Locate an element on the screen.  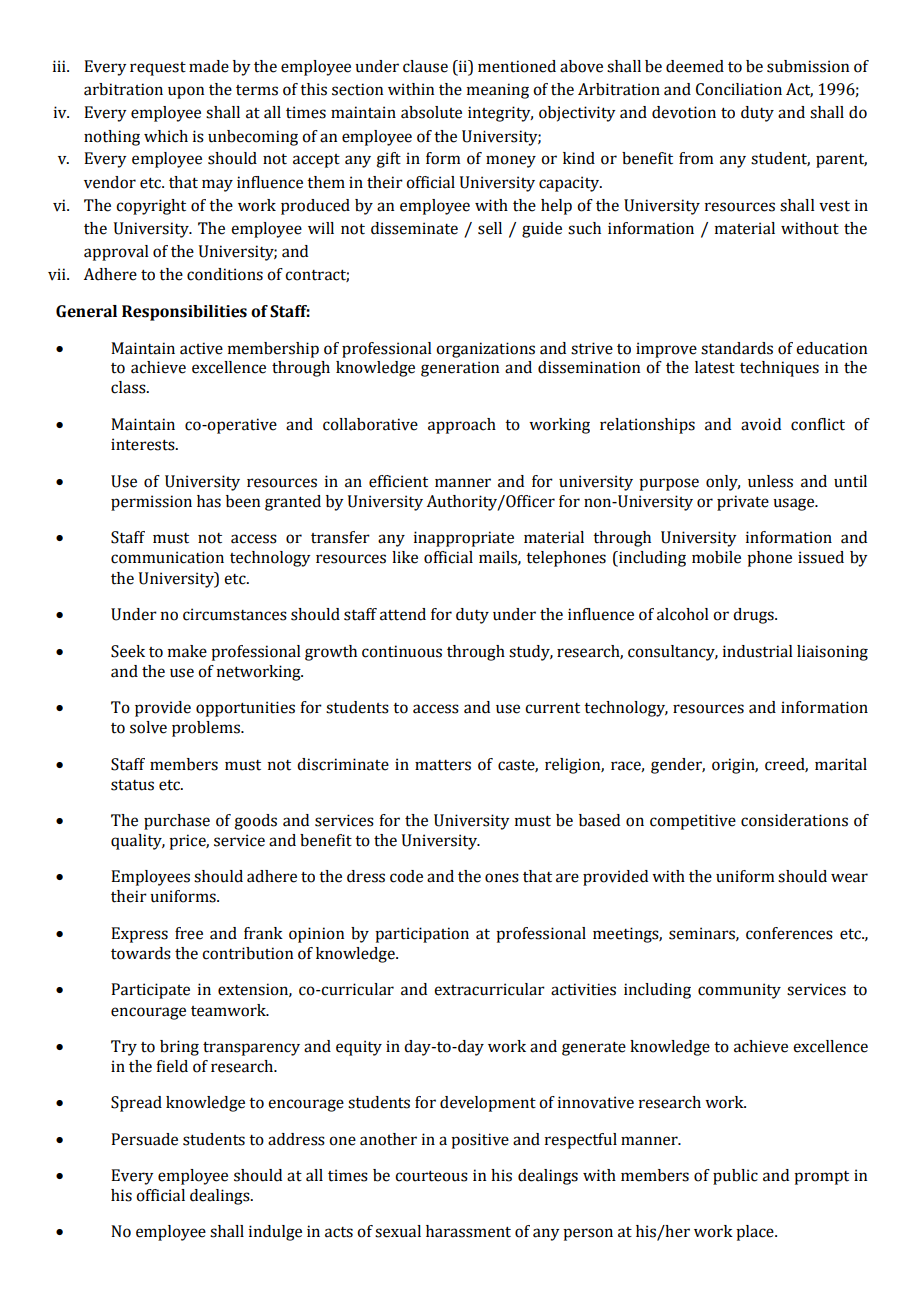
absolute is located at coordinates (431, 112).
